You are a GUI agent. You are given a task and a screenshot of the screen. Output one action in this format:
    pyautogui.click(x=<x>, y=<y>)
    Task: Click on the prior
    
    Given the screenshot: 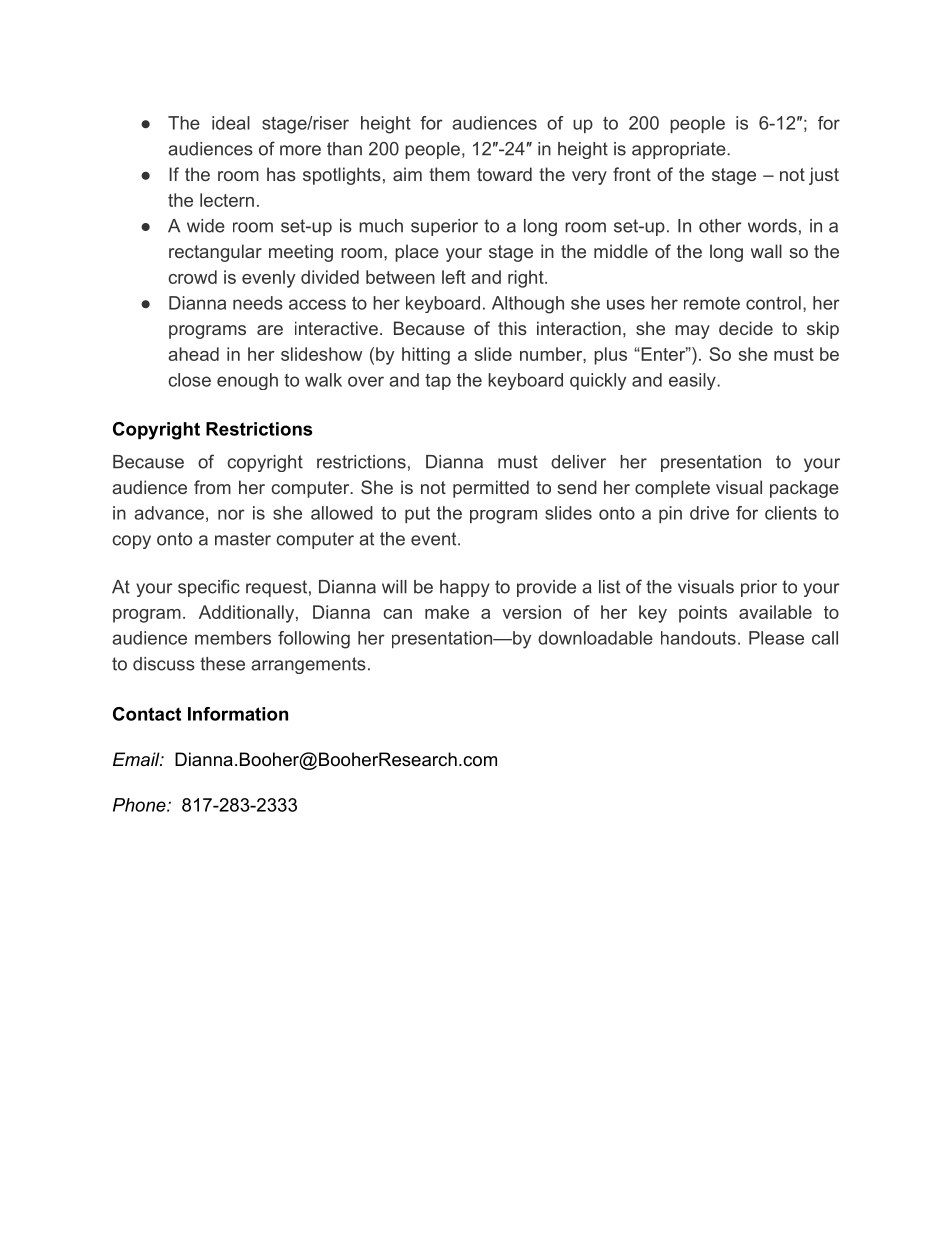 What is the action you would take?
    pyautogui.click(x=759, y=588)
